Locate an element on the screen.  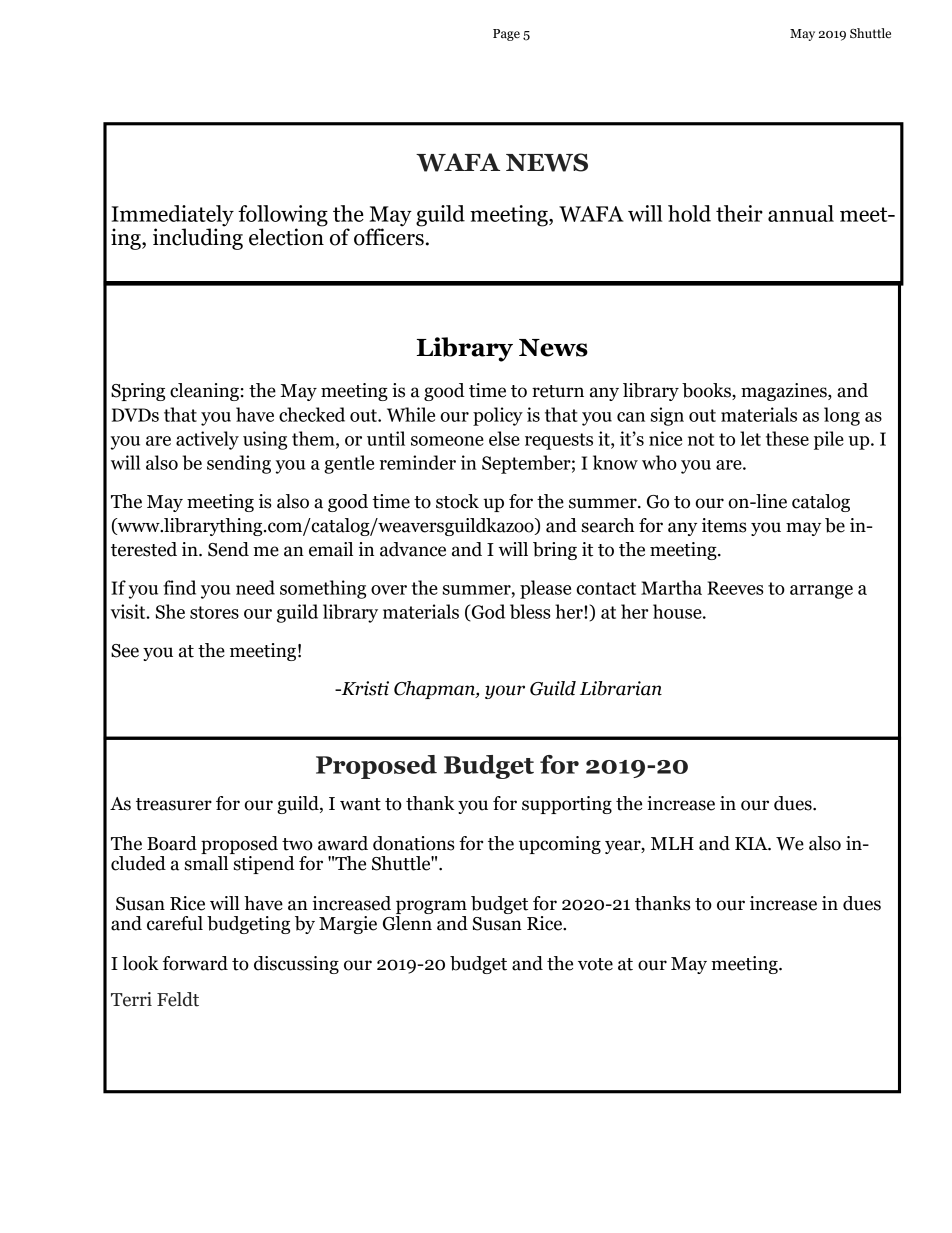
stores is located at coordinates (214, 612).
